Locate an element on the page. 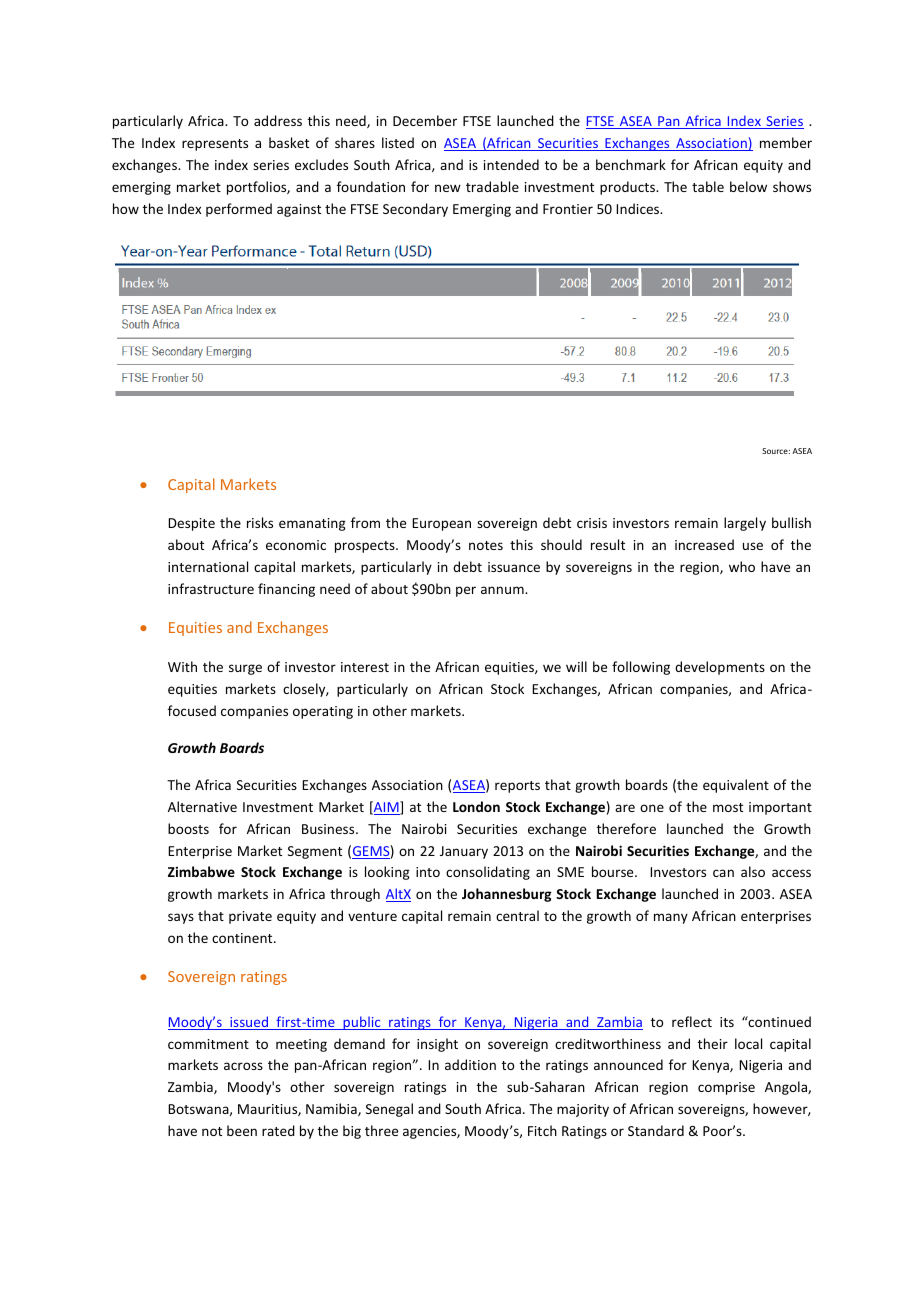  Zimbabwe is located at coordinates (201, 871).
